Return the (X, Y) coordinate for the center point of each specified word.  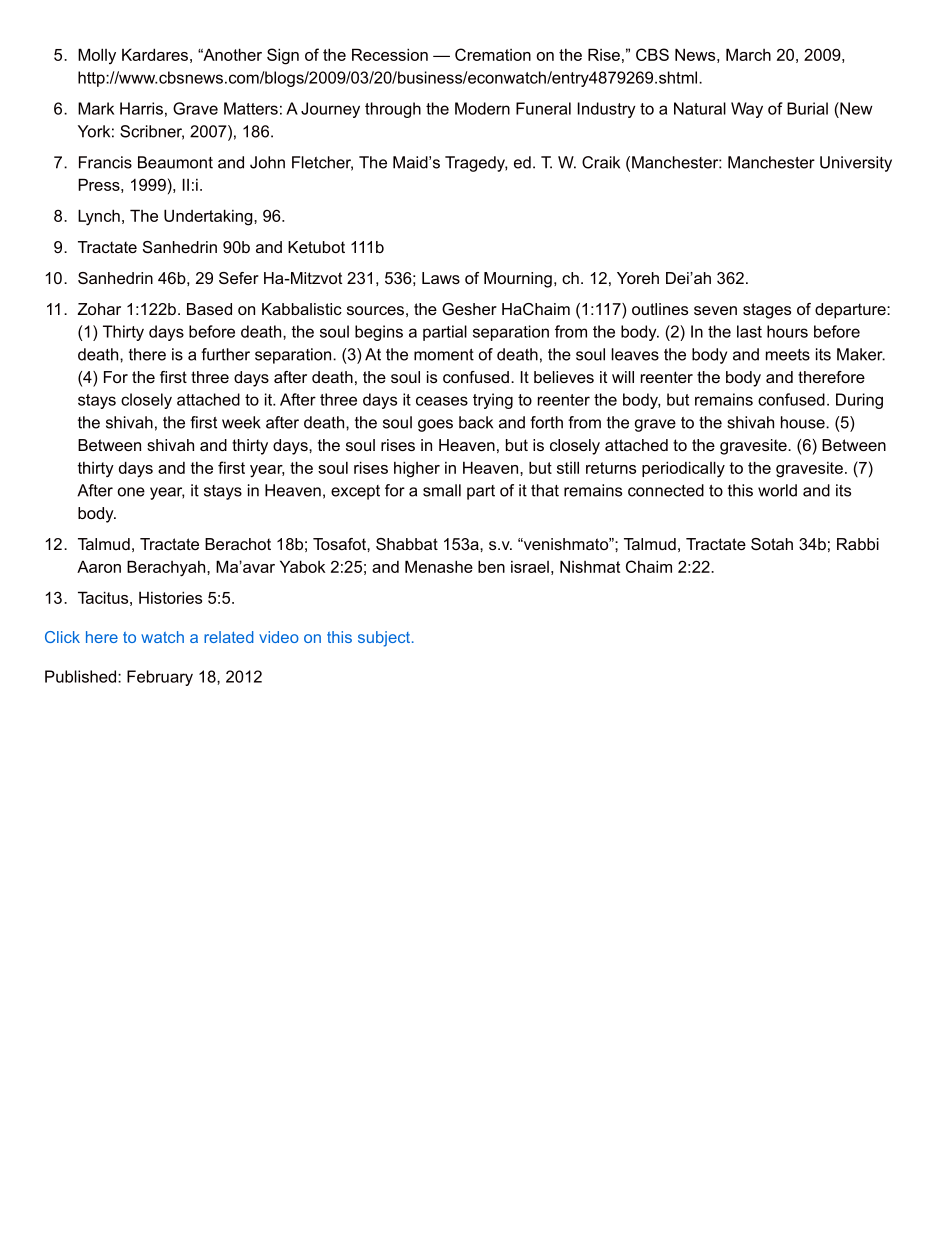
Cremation (493, 54)
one (131, 492)
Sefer (239, 278)
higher (417, 469)
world (777, 490)
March (748, 54)
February (160, 678)
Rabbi (858, 544)
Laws (441, 278)
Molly (97, 56)
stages (767, 311)
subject (385, 639)
